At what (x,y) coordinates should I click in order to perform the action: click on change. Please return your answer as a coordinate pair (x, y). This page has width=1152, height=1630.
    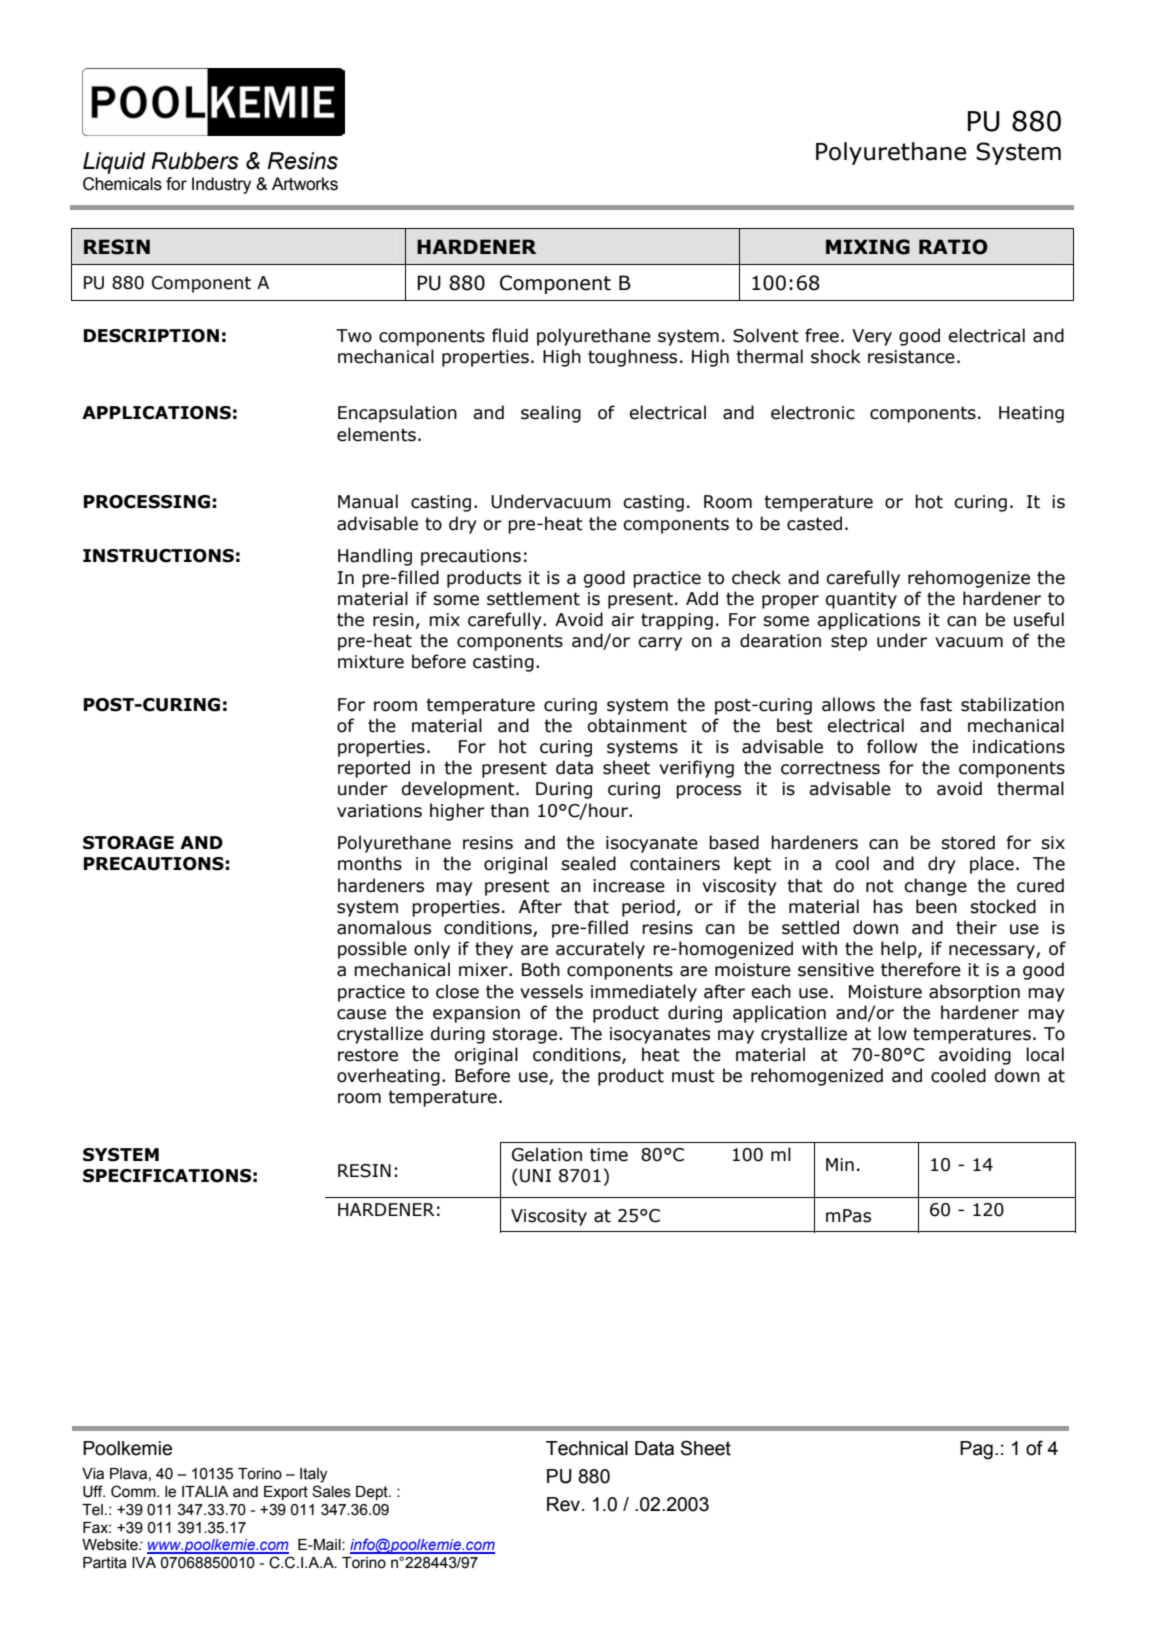
    Looking at the image, I should click on (935, 887).
